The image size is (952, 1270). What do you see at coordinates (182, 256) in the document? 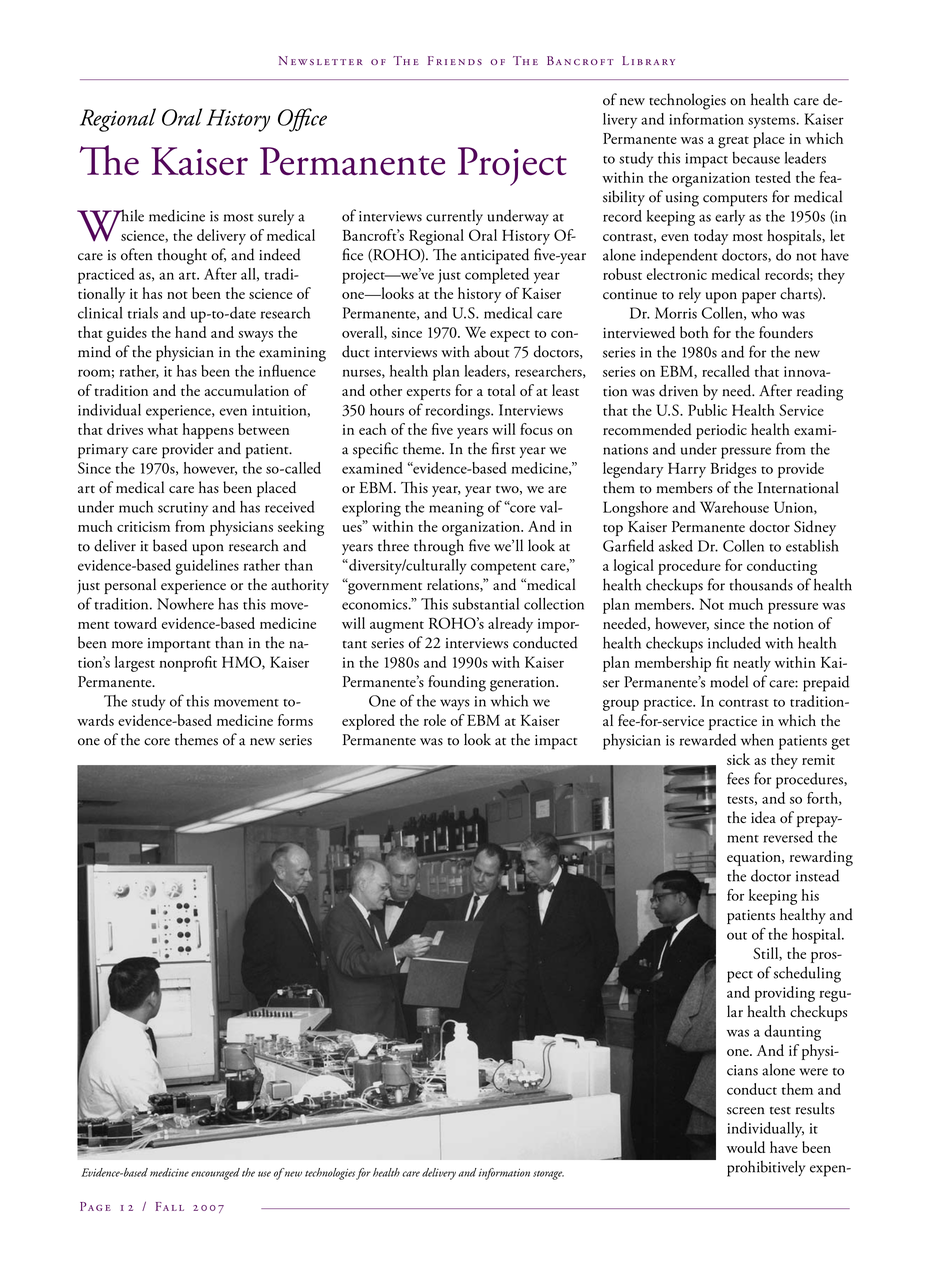
I see `thought` at bounding box center [182, 256].
